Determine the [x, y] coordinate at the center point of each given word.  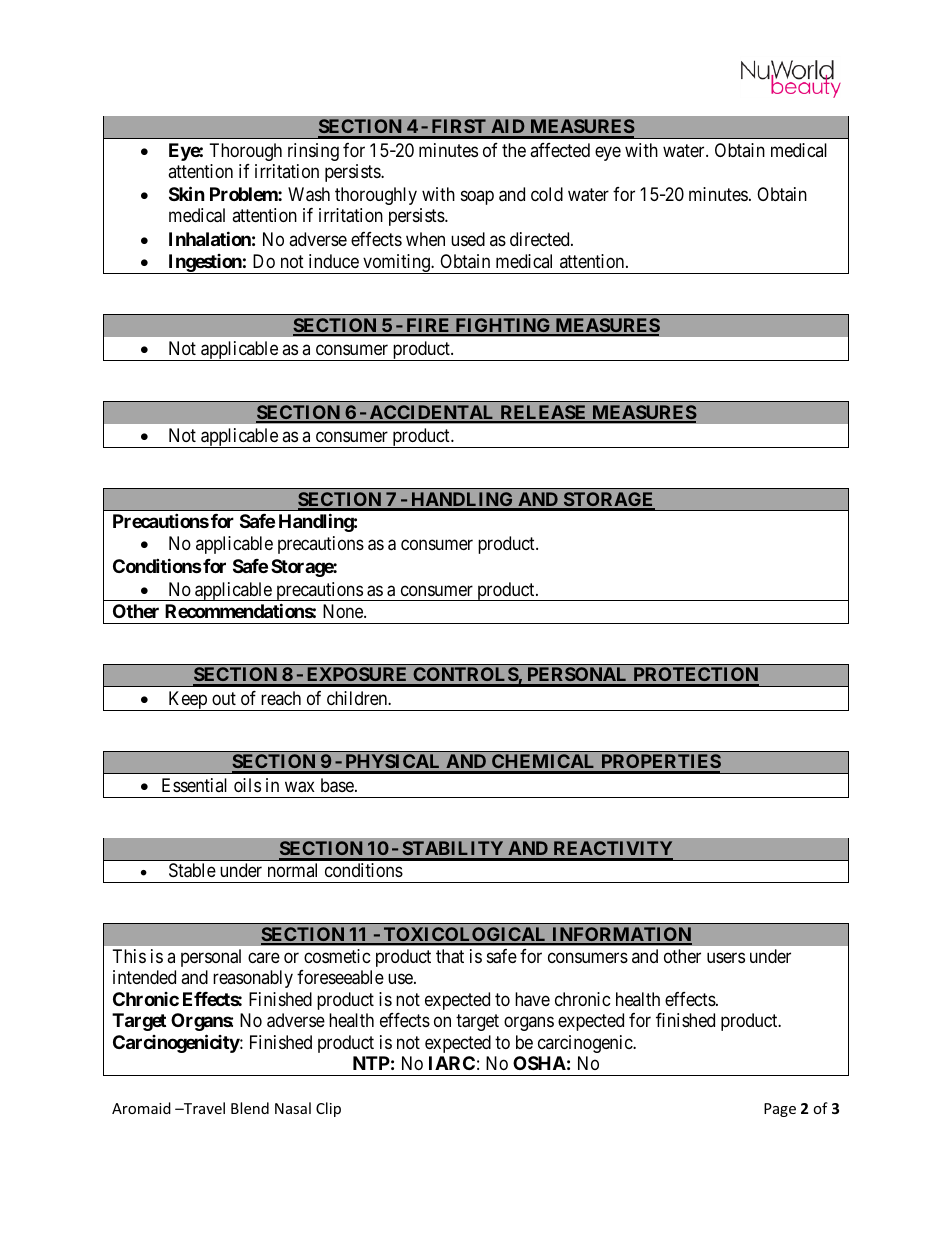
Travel [203, 1108]
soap [477, 197]
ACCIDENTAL [432, 413]
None [344, 611]
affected [560, 150]
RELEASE [543, 413]
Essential [194, 785]
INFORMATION [621, 935]
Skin [187, 193]
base [337, 785]
